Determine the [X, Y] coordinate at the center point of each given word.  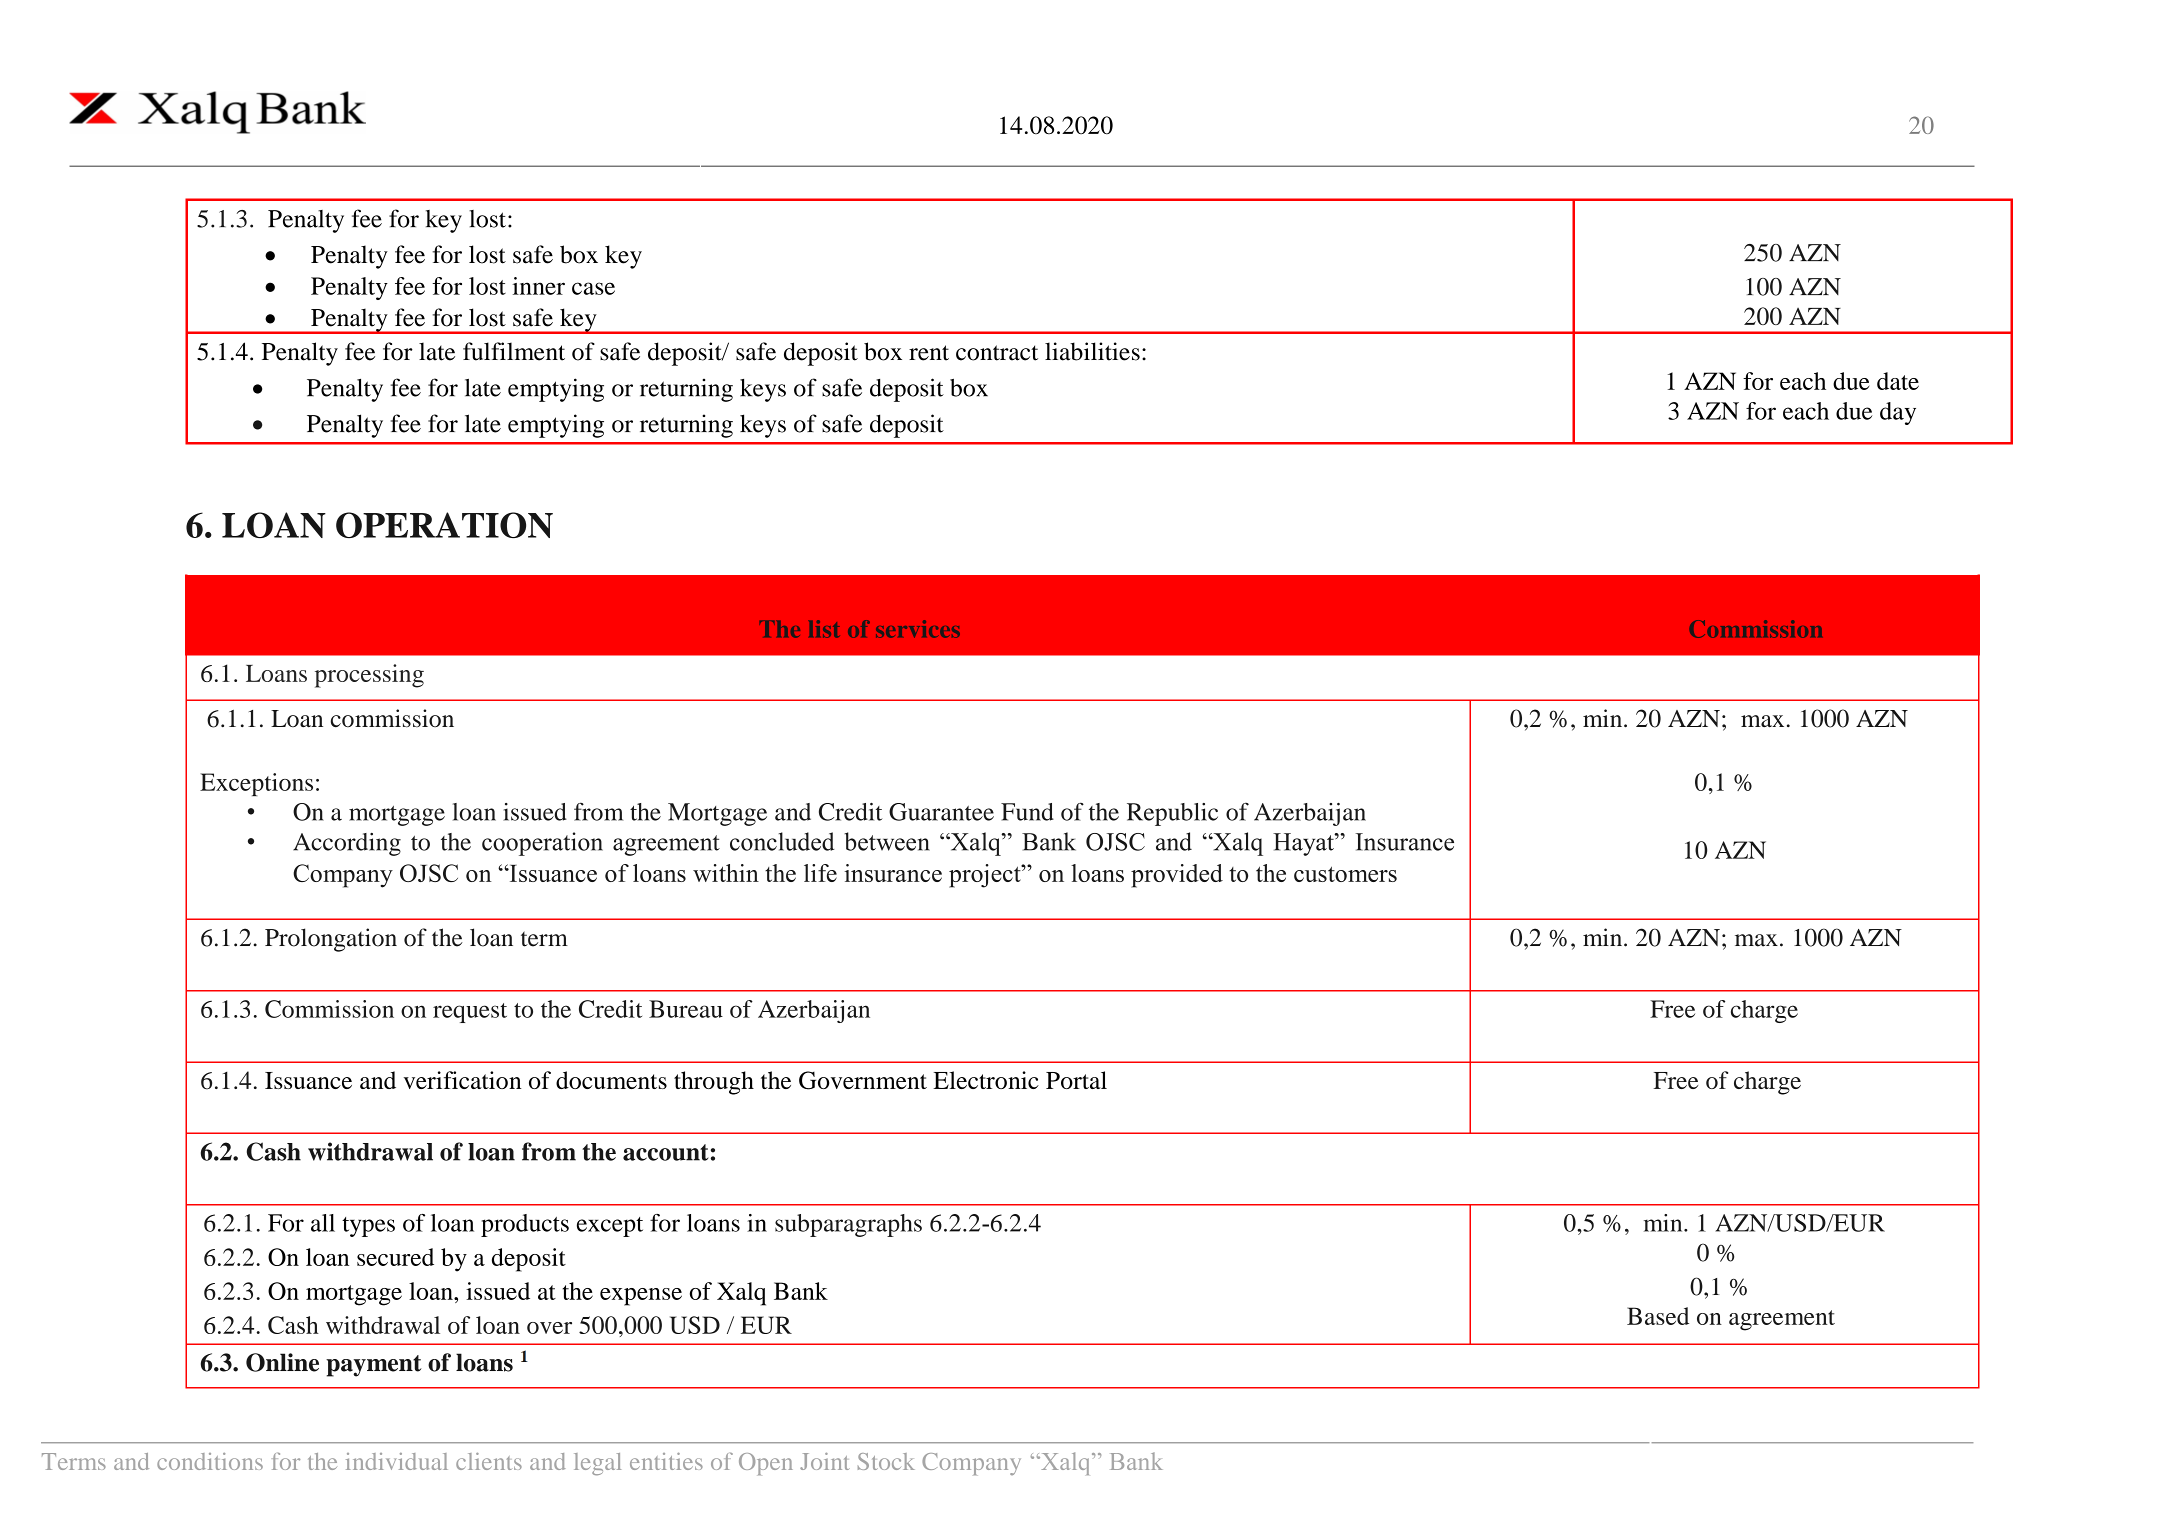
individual [397, 1461]
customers [1345, 874]
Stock [886, 1461]
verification [462, 1080]
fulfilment [514, 351]
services [918, 629]
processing [369, 676]
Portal [1076, 1080]
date [1898, 381]
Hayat [1304, 844]
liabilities [1092, 351]
